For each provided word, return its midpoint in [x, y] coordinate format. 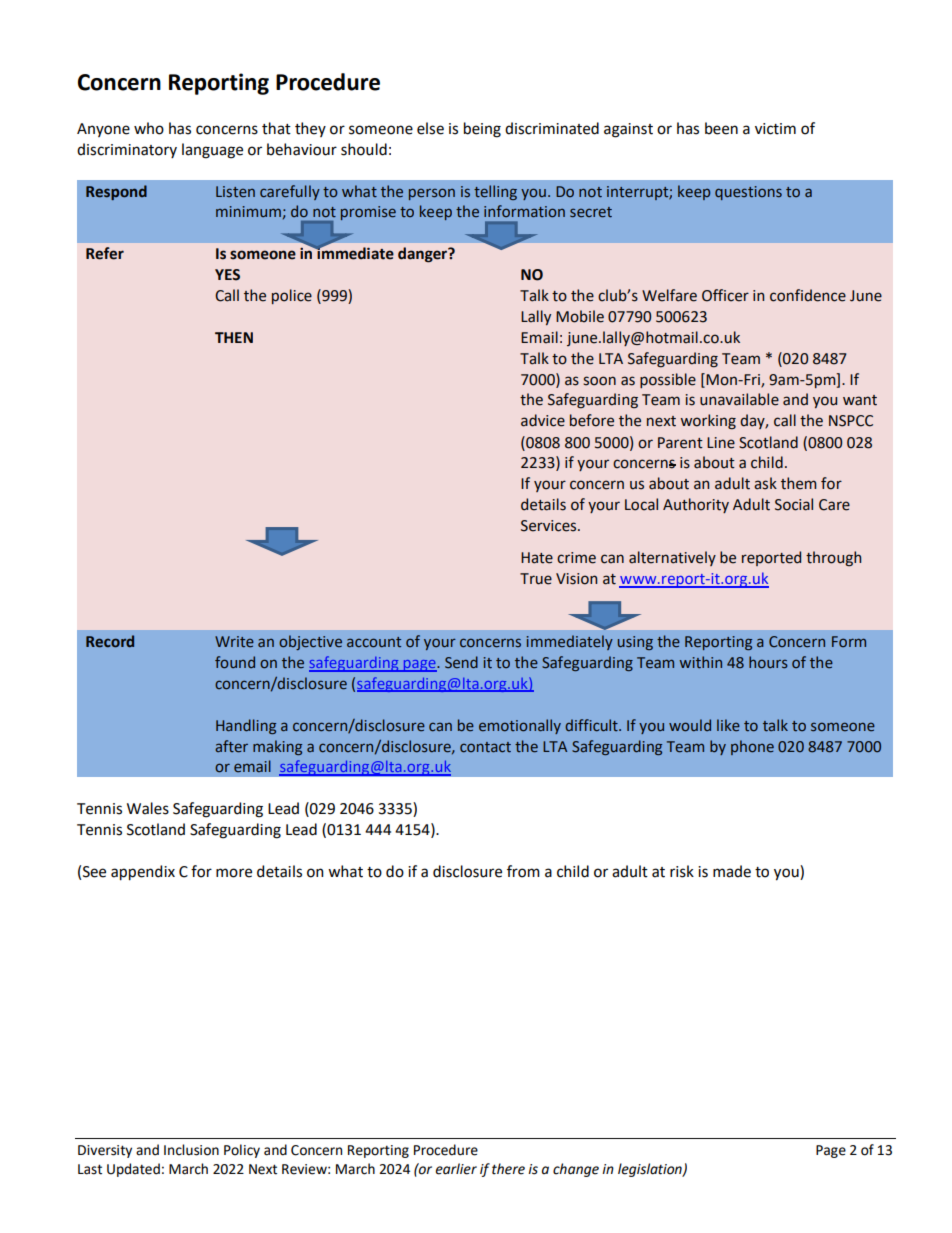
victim [775, 129]
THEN [234, 337]
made [732, 871]
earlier [456, 1169]
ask [765, 483]
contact [485, 747]
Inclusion [191, 1150]
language [212, 151]
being [482, 130]
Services [550, 526]
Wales [148, 808]
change [576, 1170]
